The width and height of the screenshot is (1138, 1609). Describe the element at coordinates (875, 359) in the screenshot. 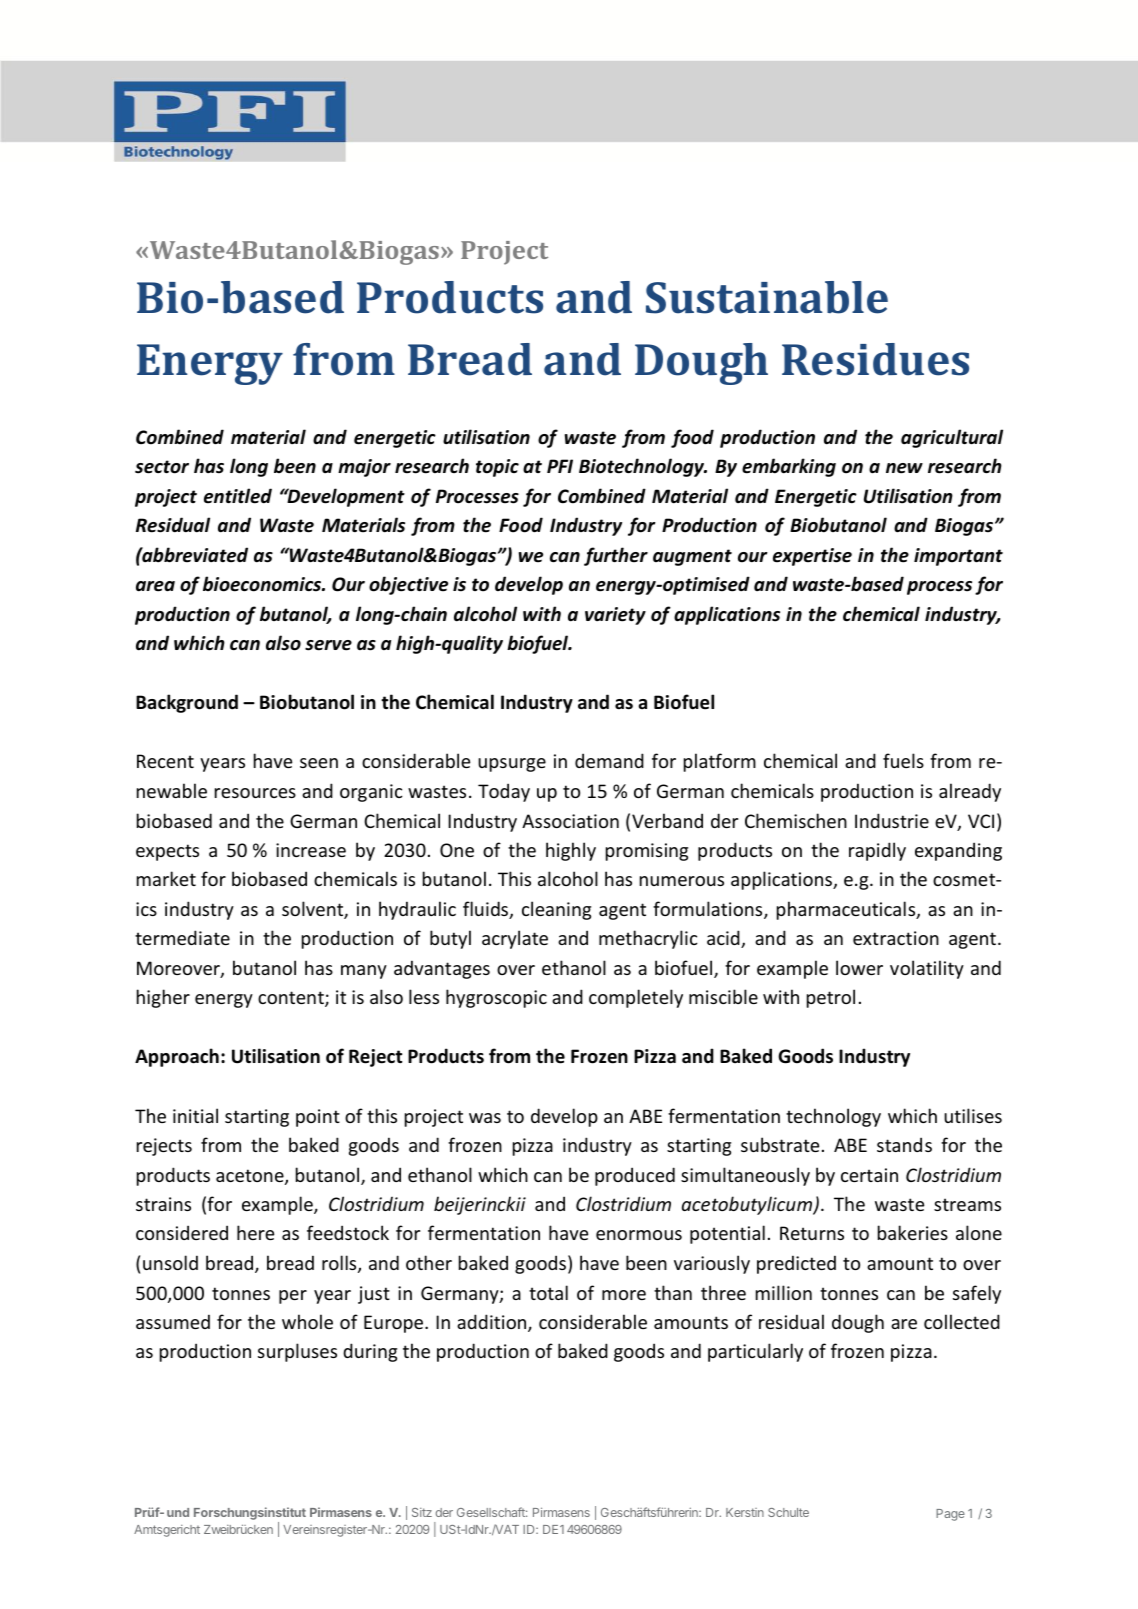

I see `Residues` at that location.
